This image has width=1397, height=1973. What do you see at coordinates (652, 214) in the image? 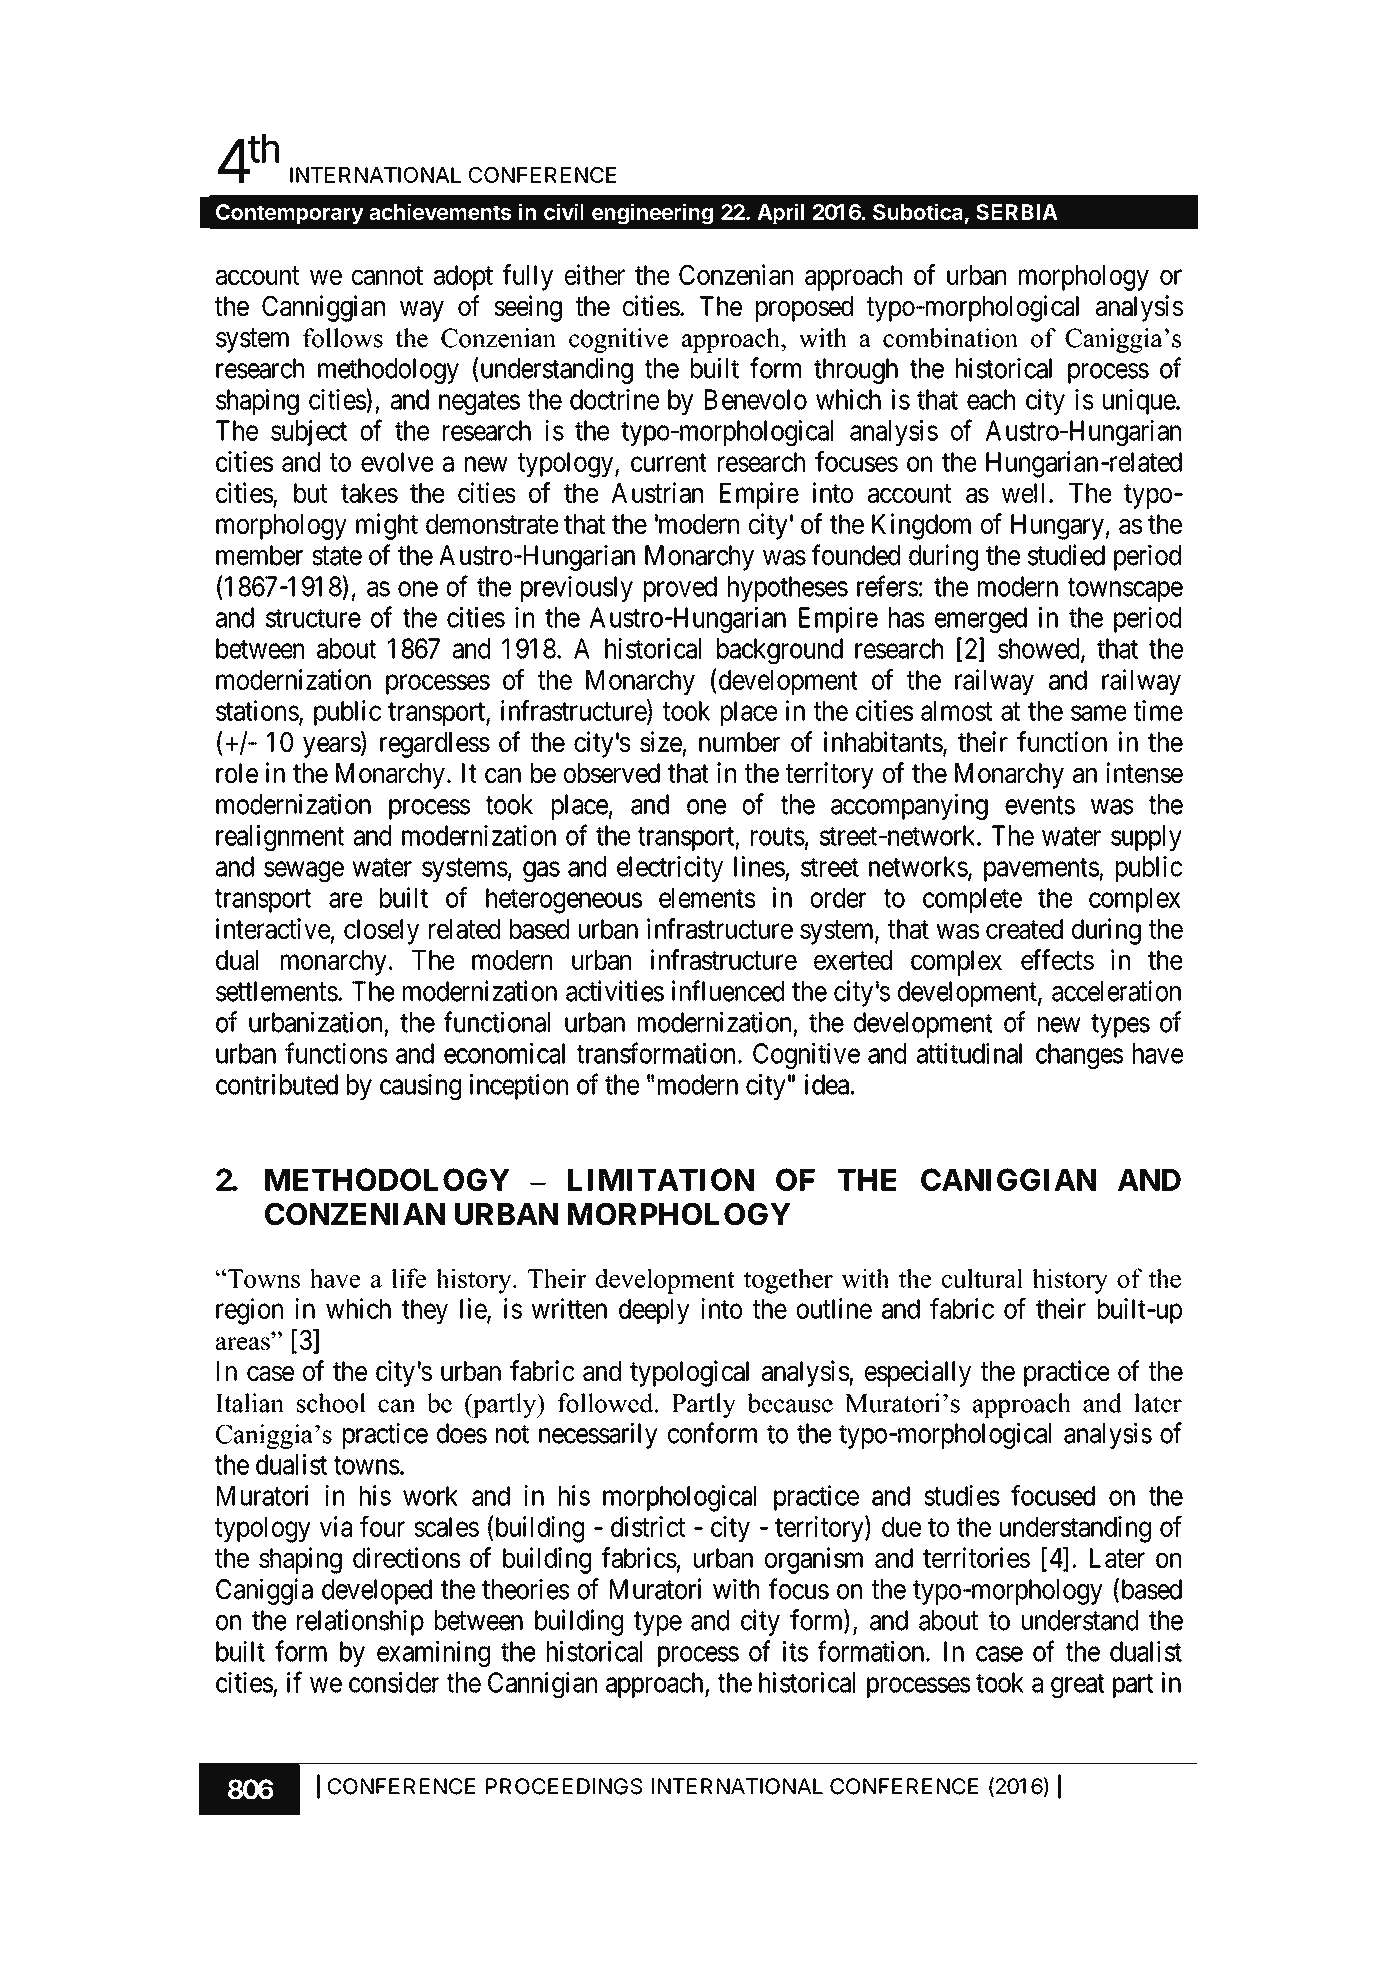
I see `engineering` at bounding box center [652, 214].
